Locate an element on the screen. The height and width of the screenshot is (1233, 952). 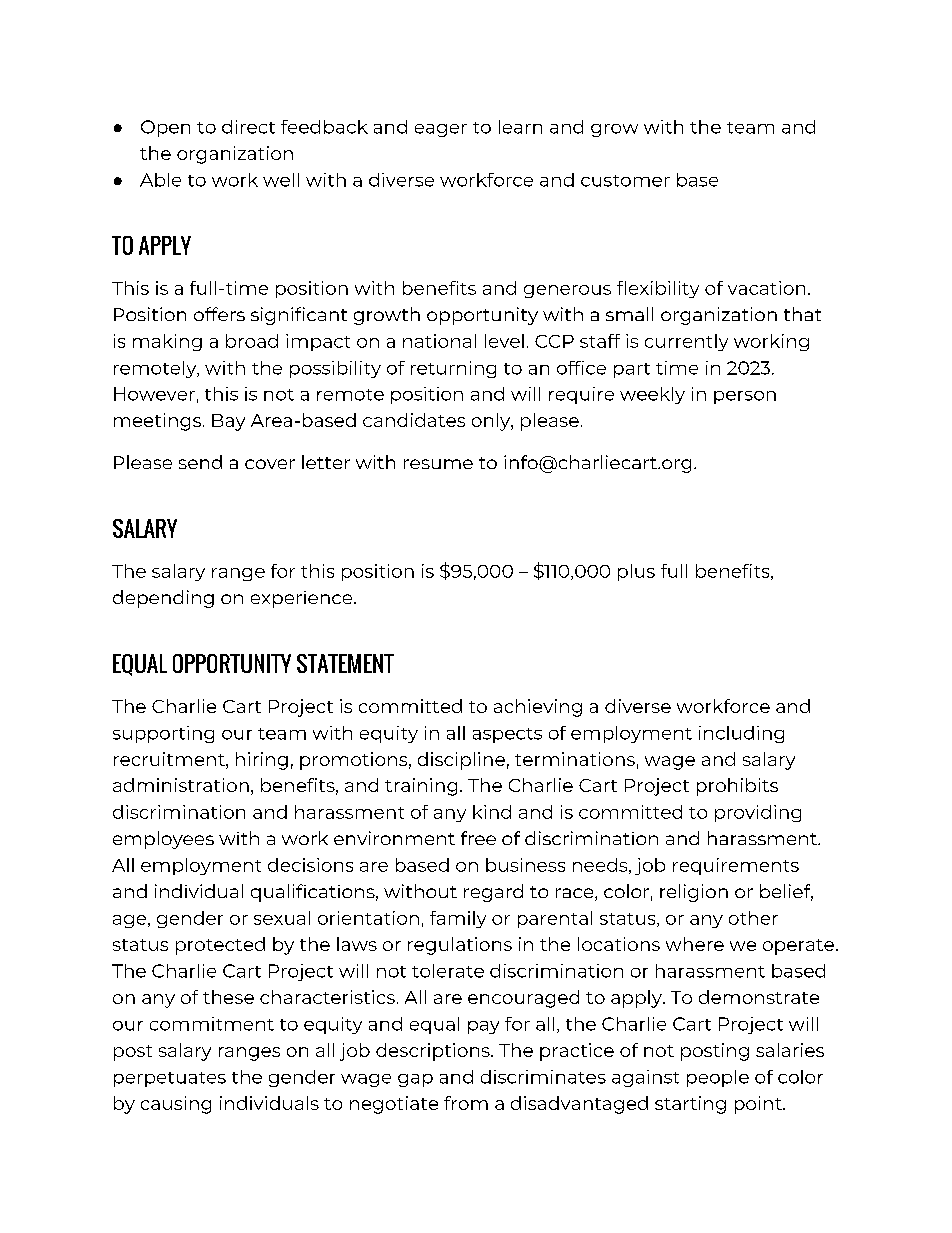
cover is located at coordinates (270, 464).
